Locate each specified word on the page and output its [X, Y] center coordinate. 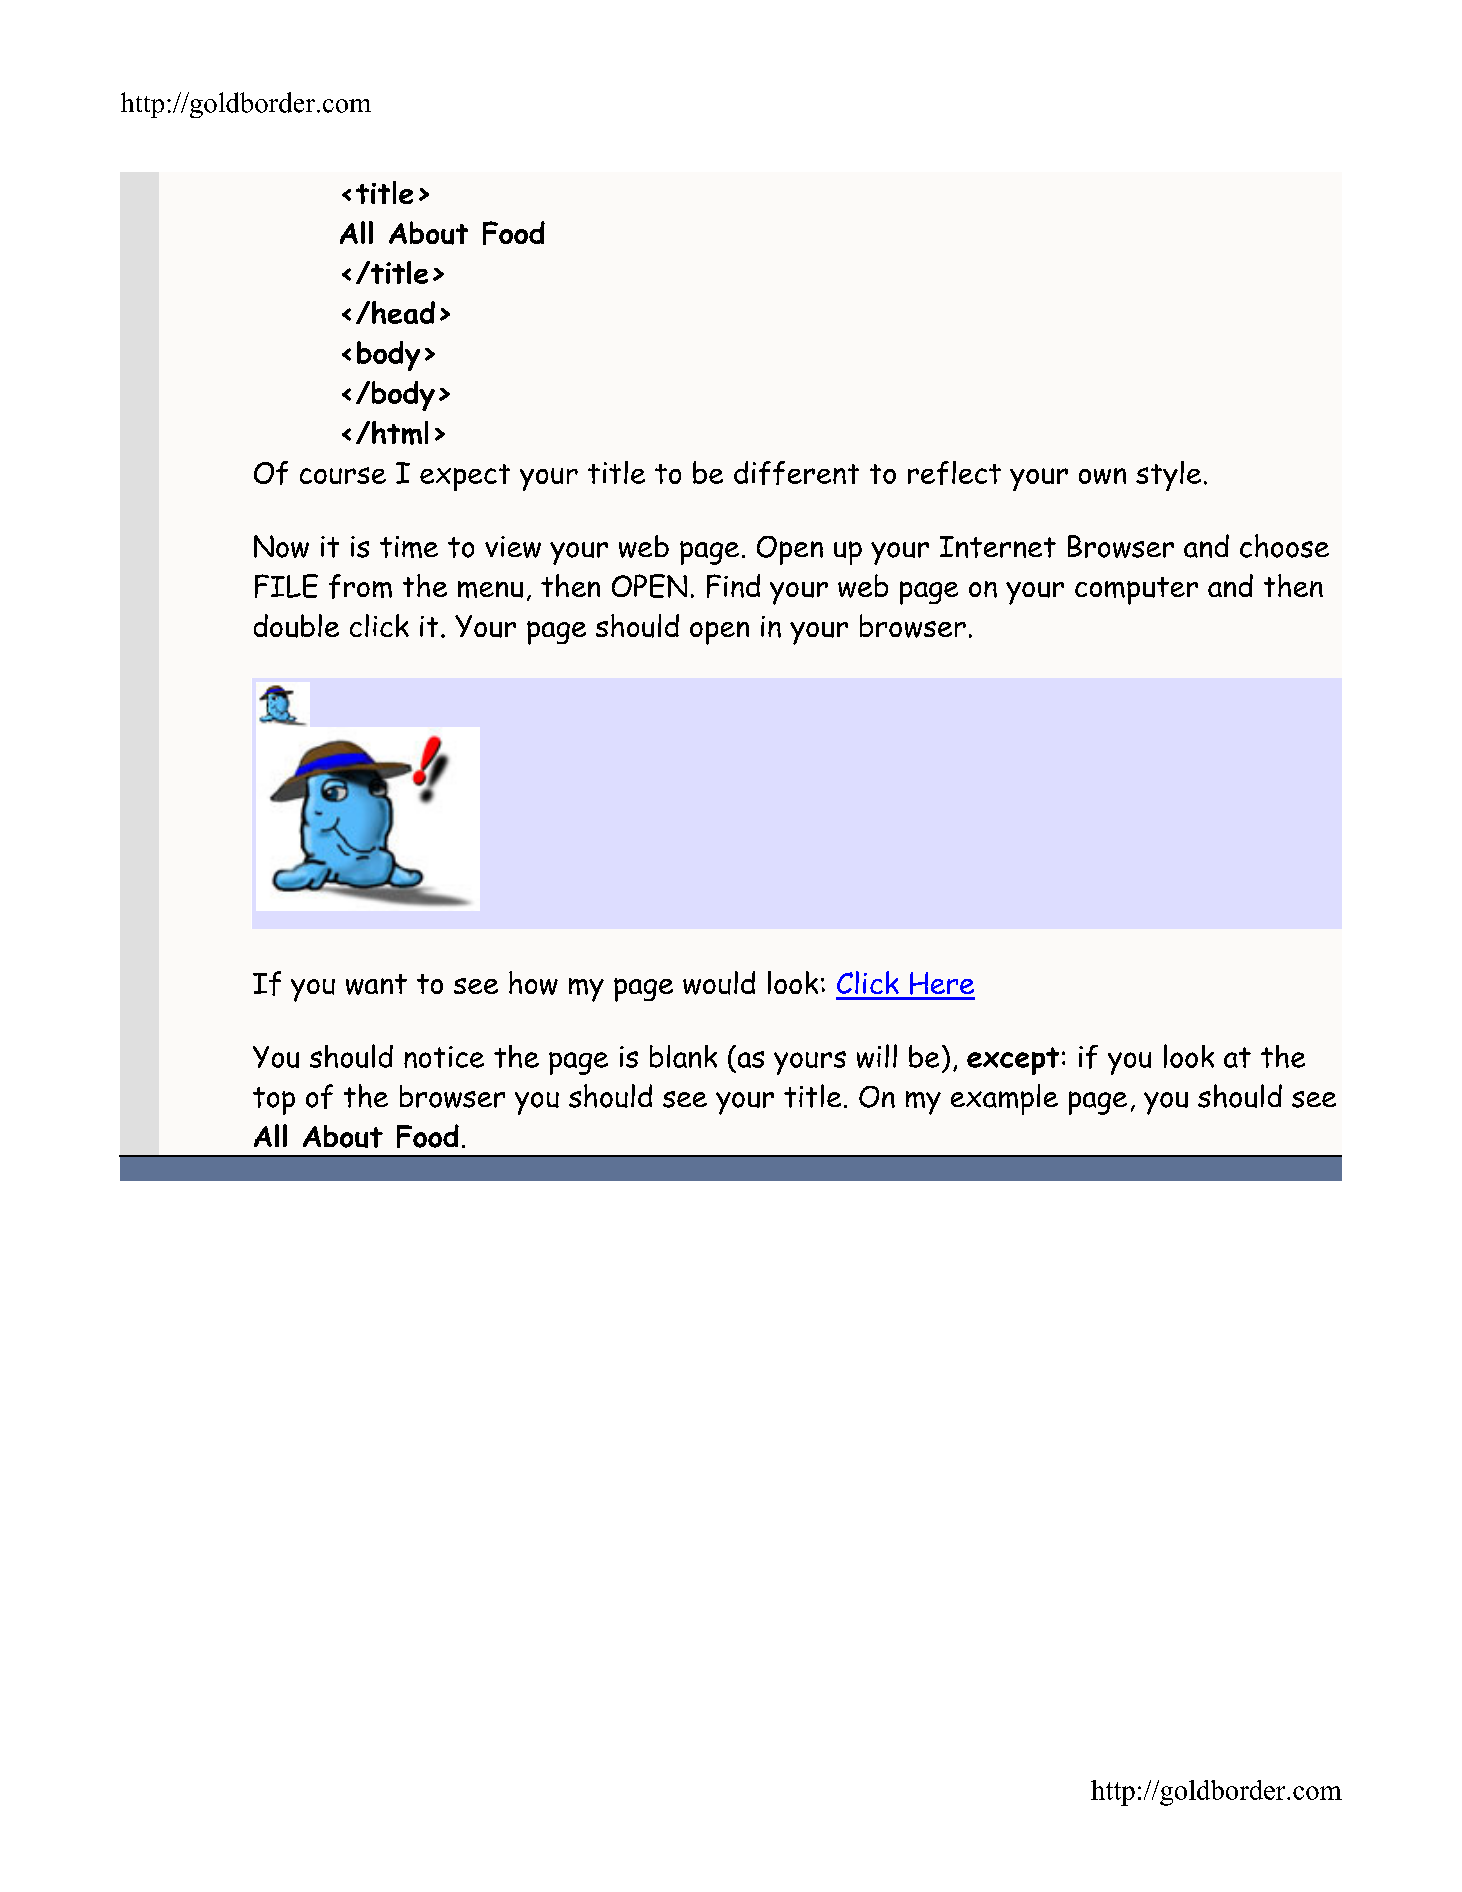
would [719, 983]
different [796, 473]
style [1168, 476]
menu [490, 589]
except [1013, 1061]
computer [1136, 591]
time [409, 547]
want [376, 984]
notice [444, 1057]
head [402, 312]
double [296, 626]
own [1102, 476]
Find [733, 586]
